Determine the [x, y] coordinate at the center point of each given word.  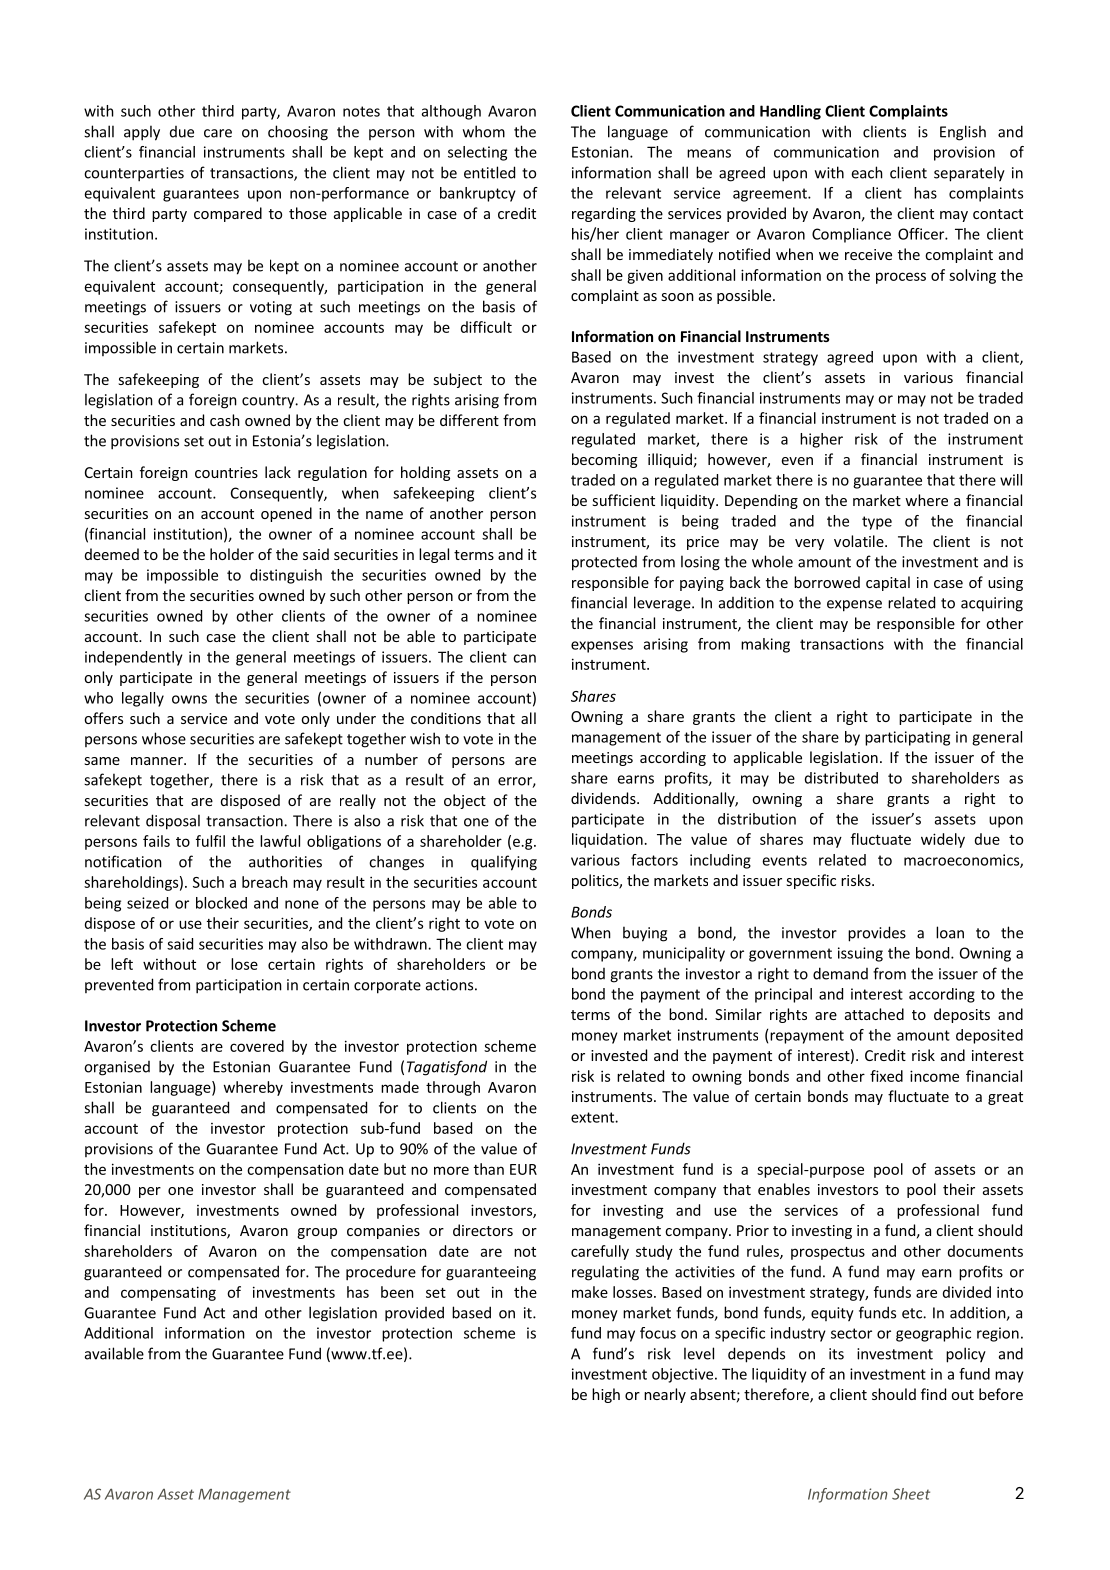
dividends [604, 798]
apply [142, 133]
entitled [489, 172]
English [963, 133]
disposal [173, 822]
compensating [168, 1293]
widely [943, 840]
